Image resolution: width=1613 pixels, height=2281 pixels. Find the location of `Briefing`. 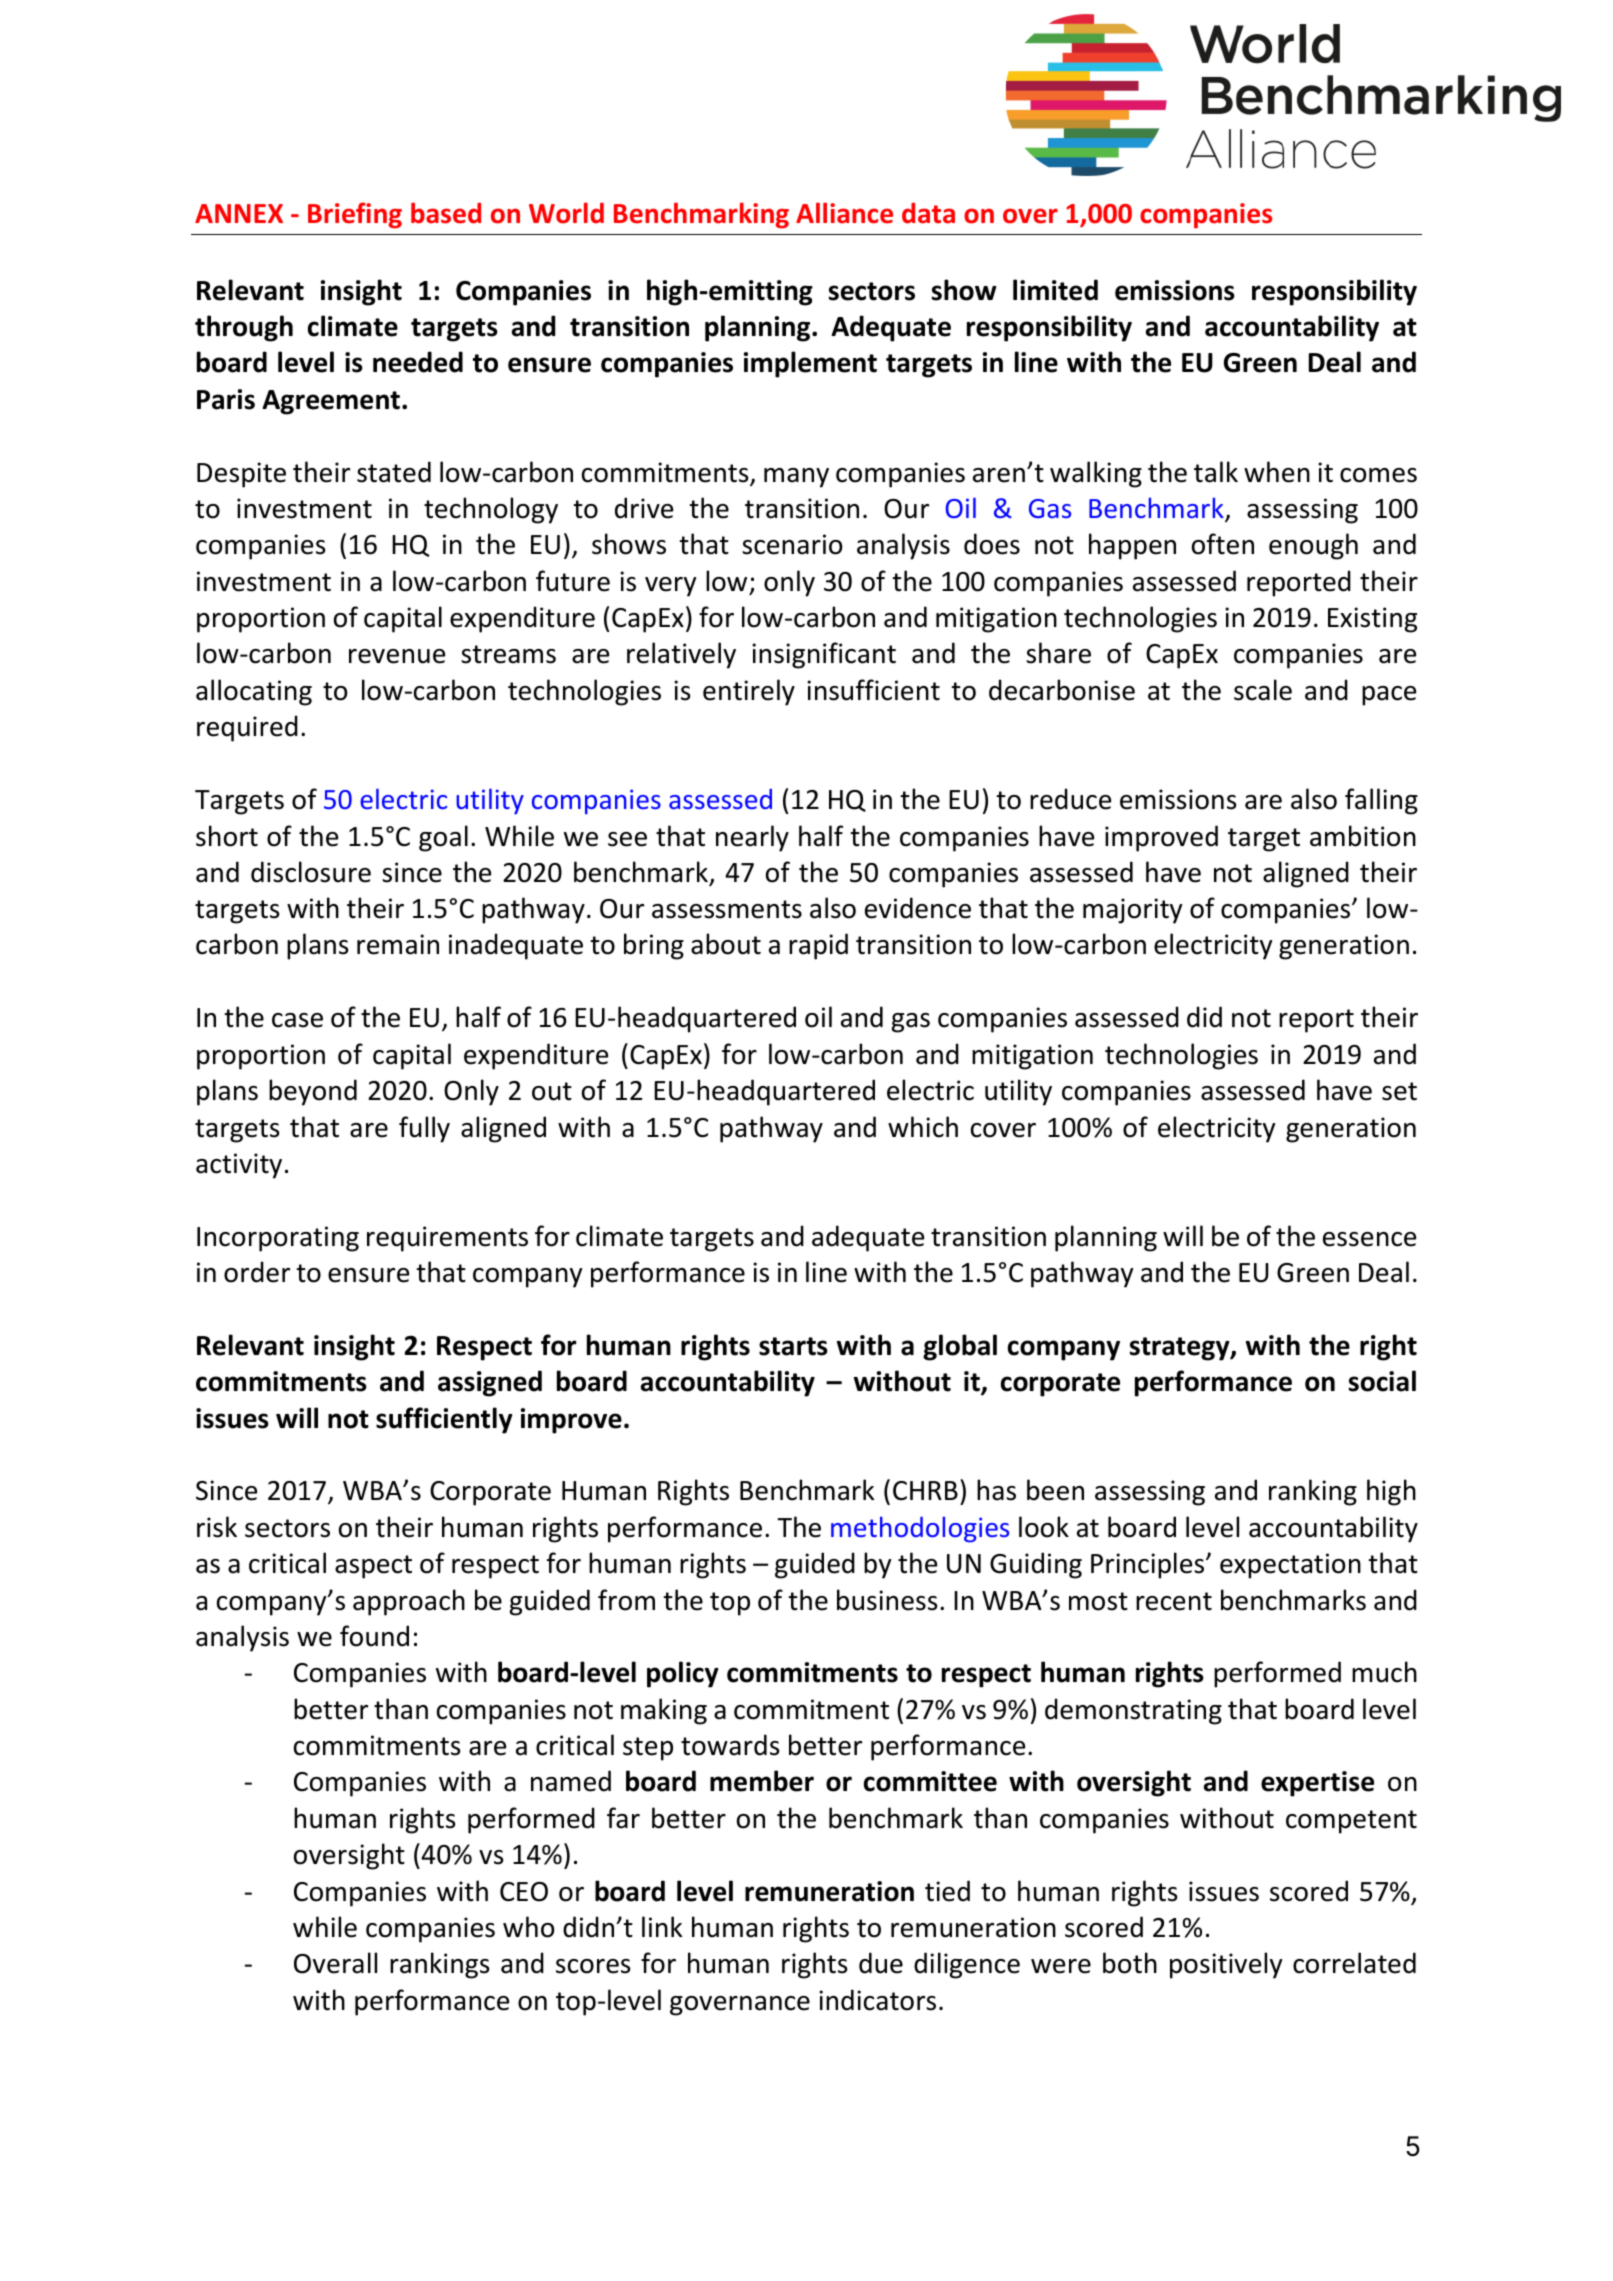

Briefing is located at coordinates (355, 215).
